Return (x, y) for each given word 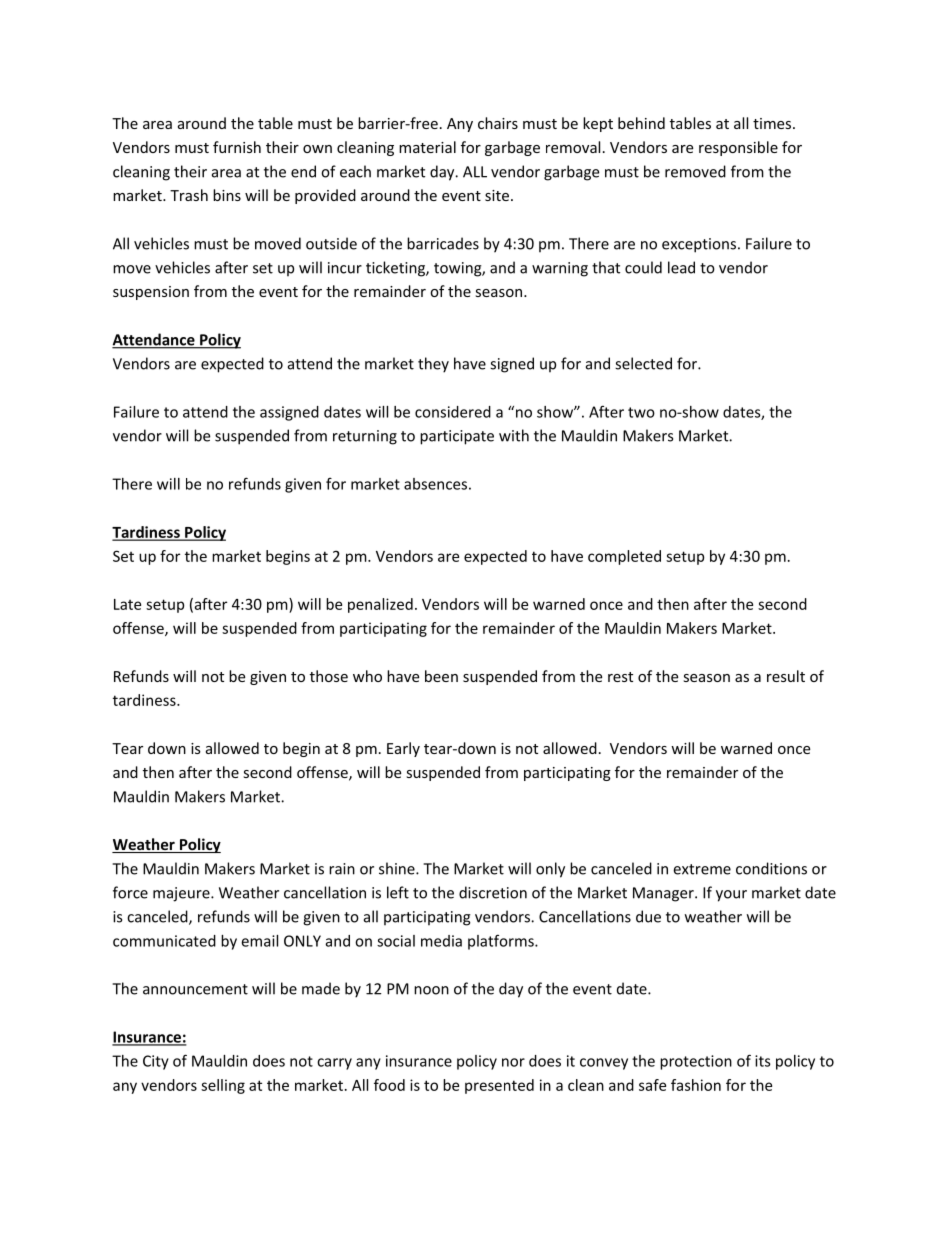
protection (696, 1062)
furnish (237, 147)
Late (127, 604)
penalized (380, 605)
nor (513, 1062)
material (427, 147)
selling (223, 1086)
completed (624, 557)
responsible (738, 148)
